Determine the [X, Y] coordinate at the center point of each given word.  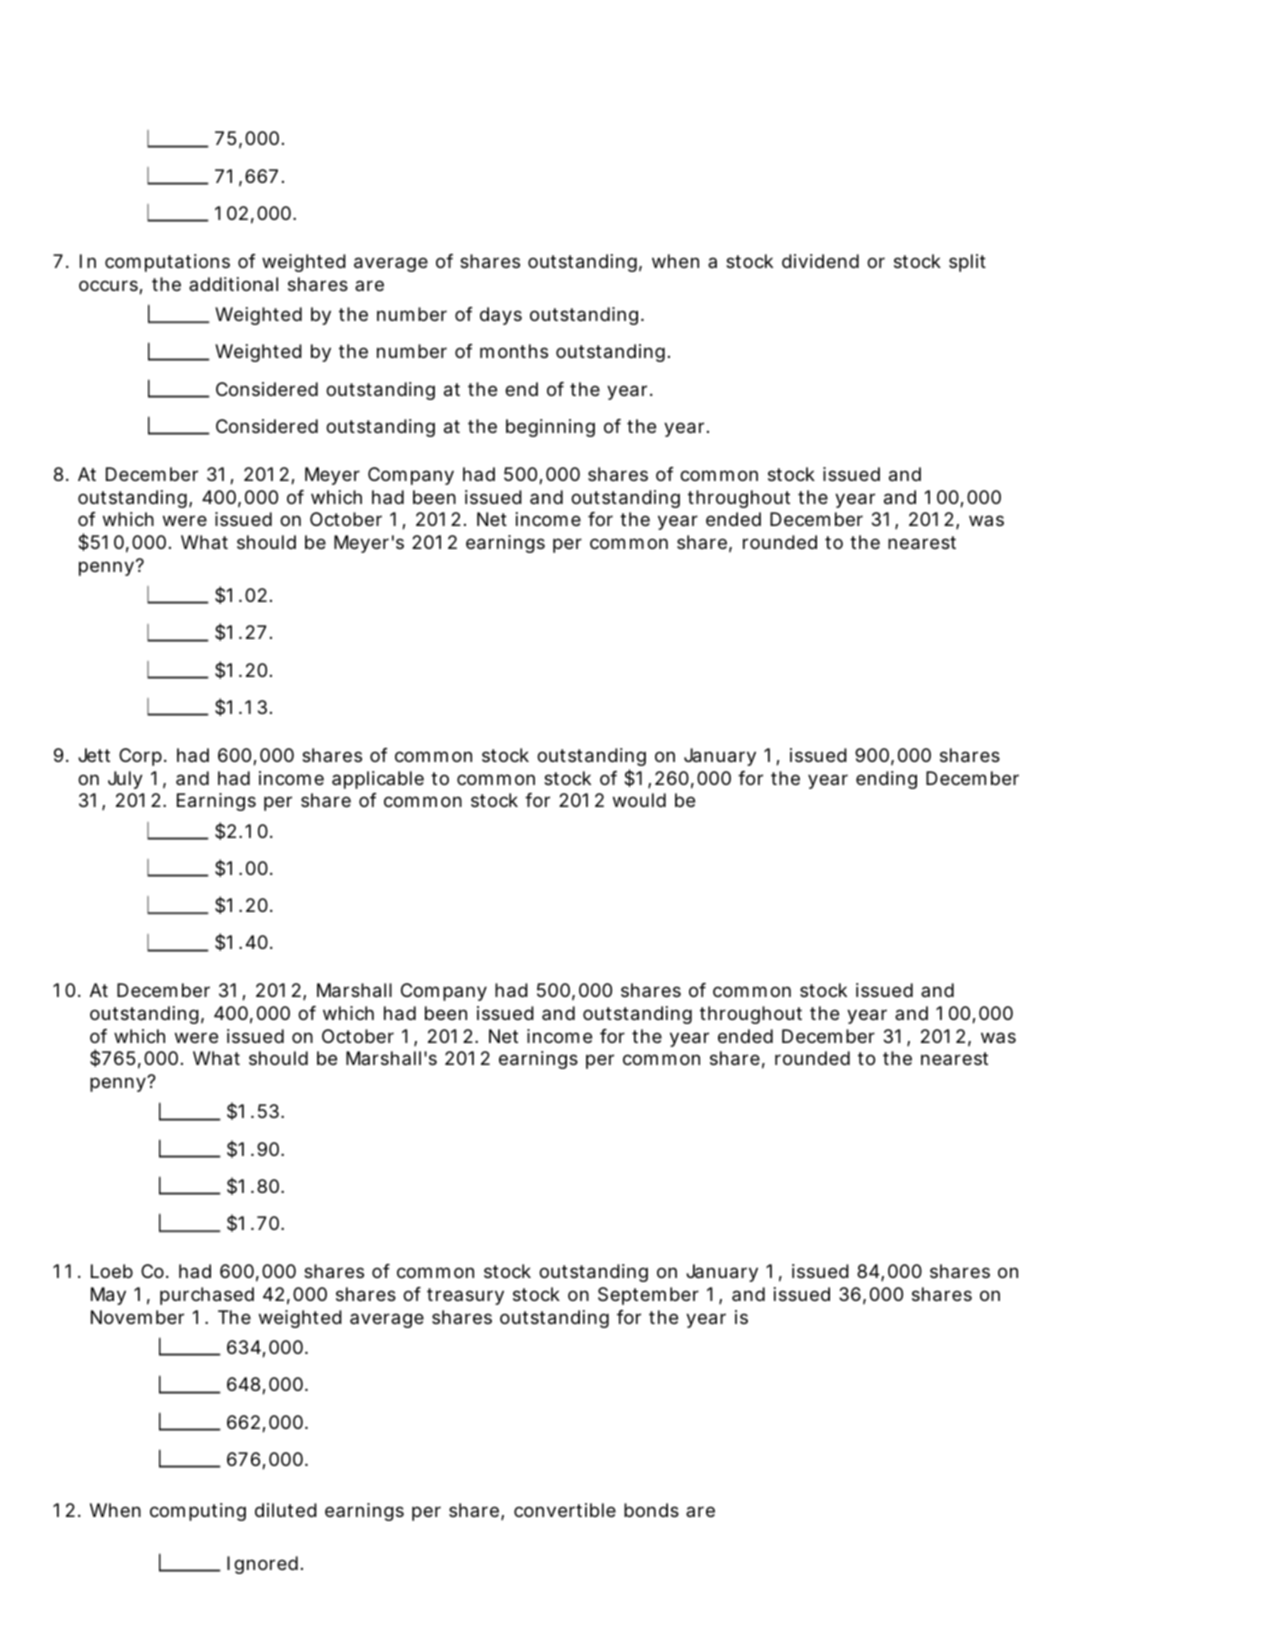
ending [886, 780]
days [501, 316]
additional [233, 284]
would [639, 800]
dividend [820, 261]
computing [198, 1512]
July [125, 780]
